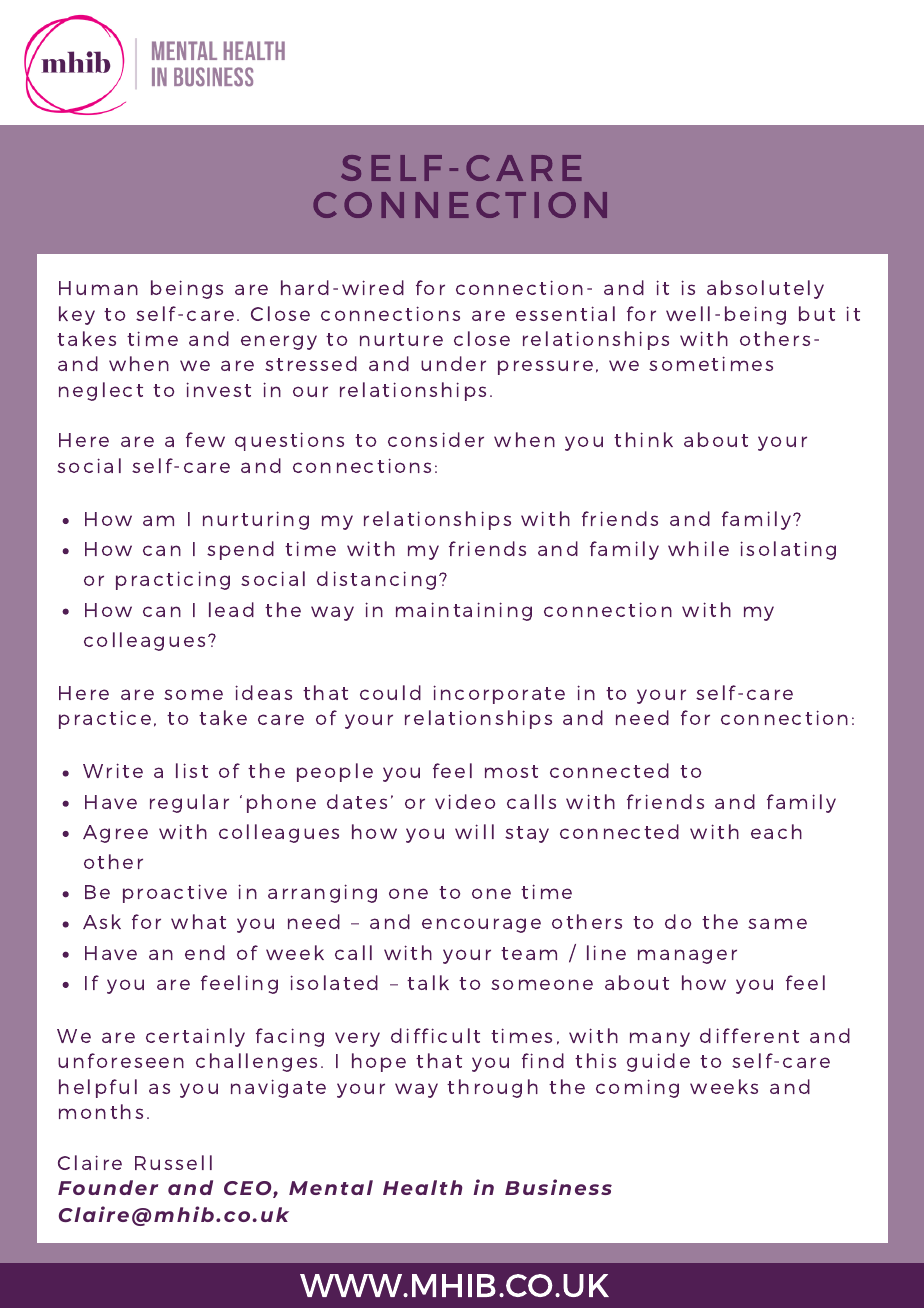  What do you see at coordinates (687, 956) in the page?
I see `manager` at bounding box center [687, 956].
